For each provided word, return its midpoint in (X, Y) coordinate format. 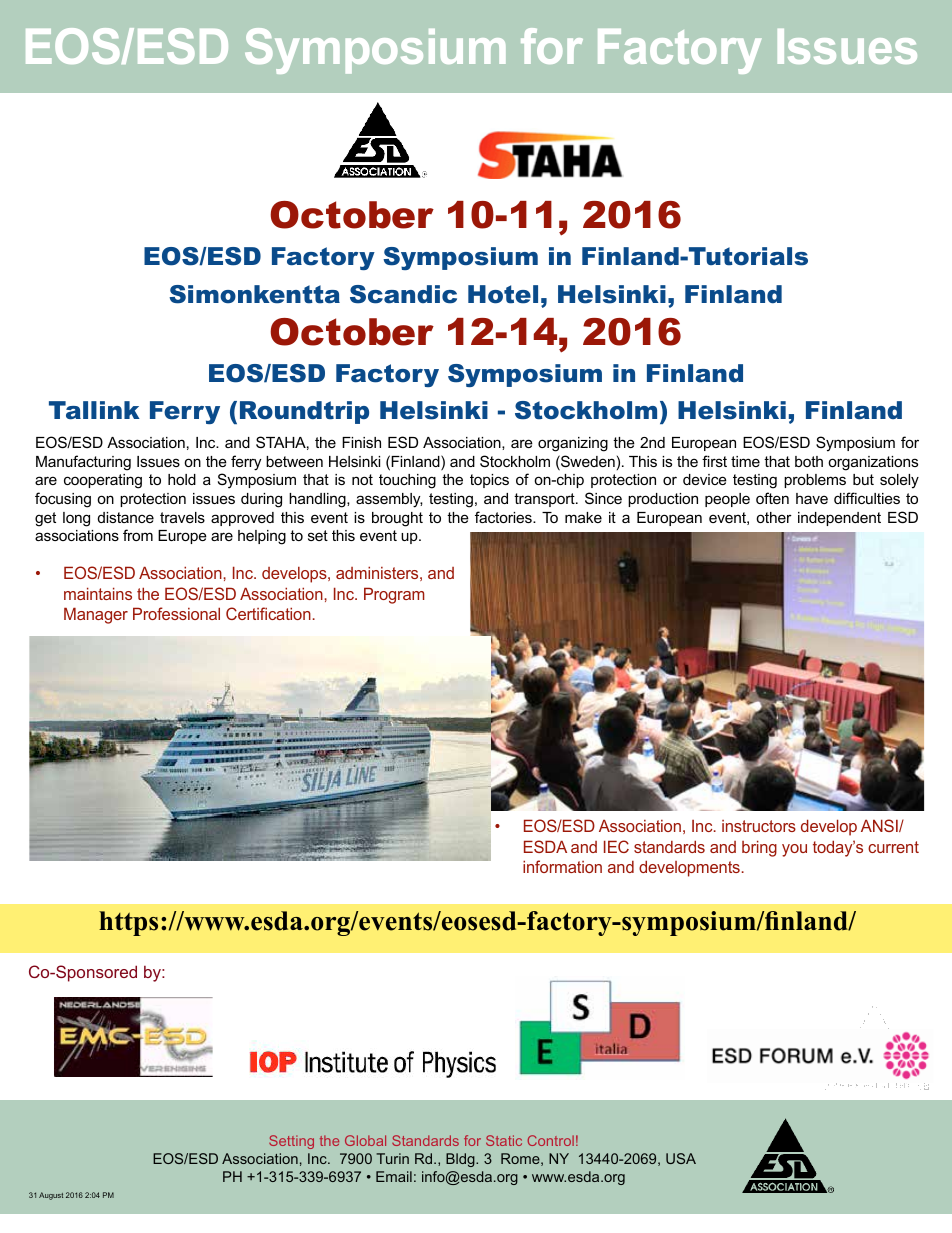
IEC (616, 846)
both (809, 461)
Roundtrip (304, 412)
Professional (176, 613)
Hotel (503, 294)
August (51, 1196)
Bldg (461, 1160)
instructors (759, 826)
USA (681, 1158)
